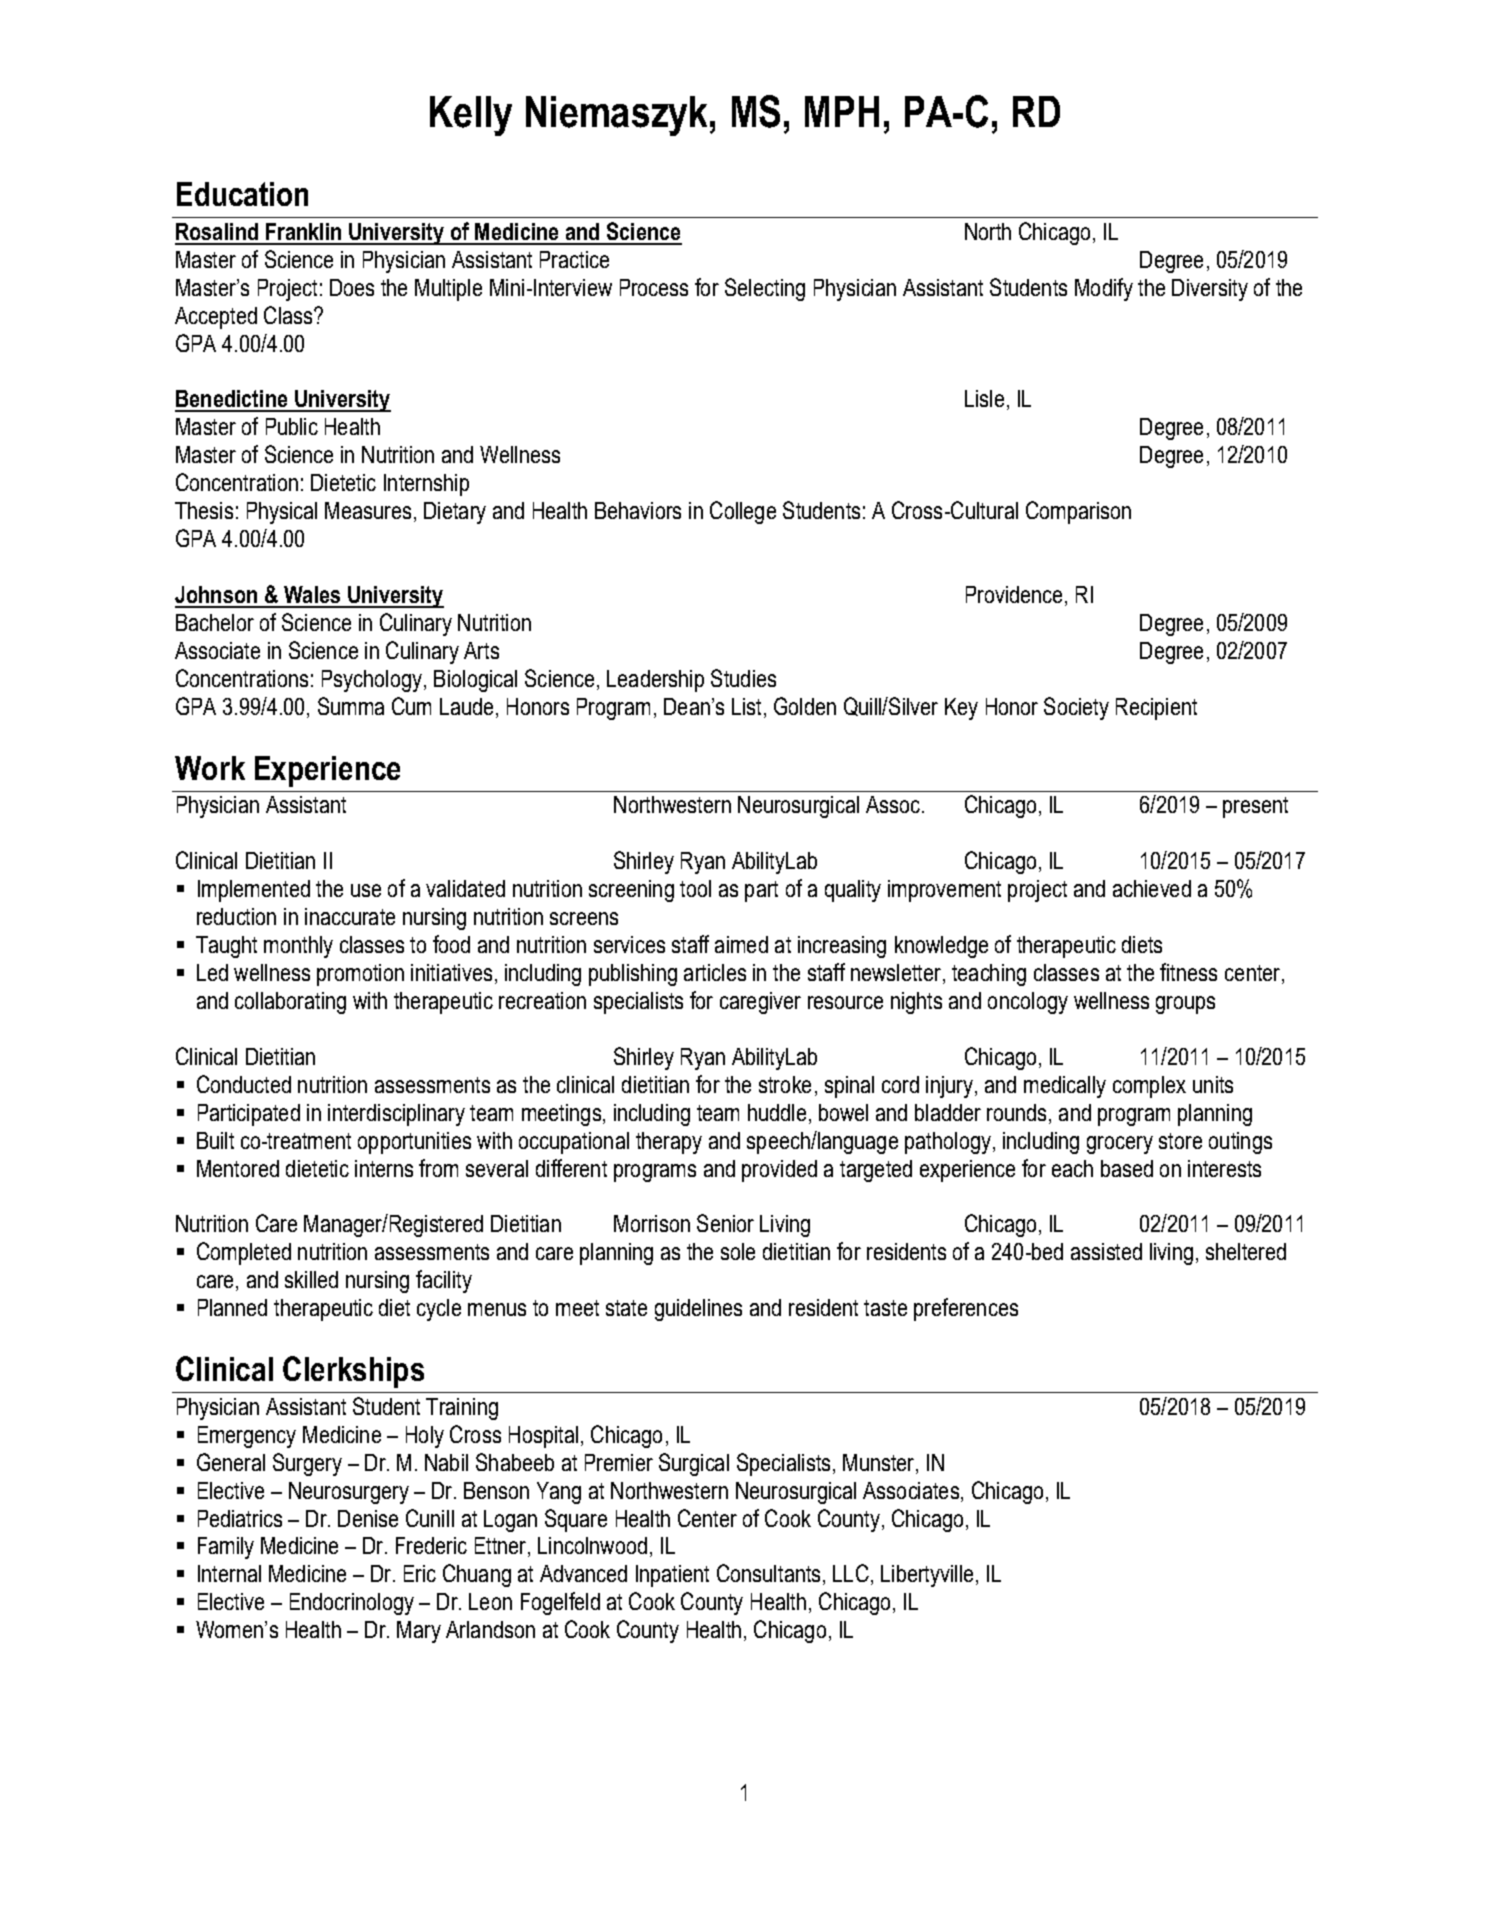 This image has height=1928, width=1490. What do you see at coordinates (695, 888) in the image?
I see `tool` at bounding box center [695, 888].
